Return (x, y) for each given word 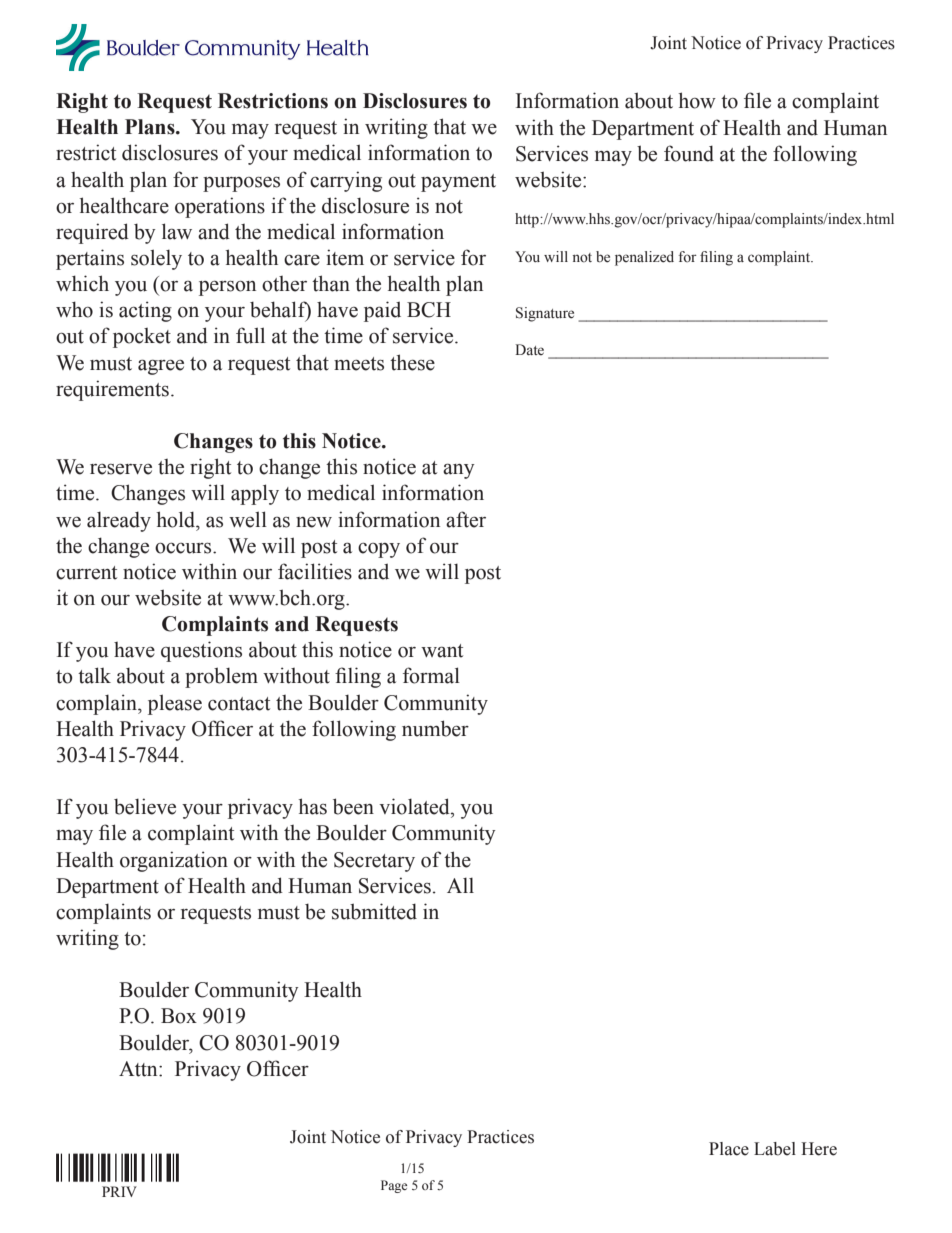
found (689, 153)
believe (145, 806)
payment (458, 183)
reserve (121, 469)
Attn (139, 1069)
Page (394, 1186)
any (459, 471)
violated (415, 806)
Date (529, 349)
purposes (241, 184)
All (460, 885)
